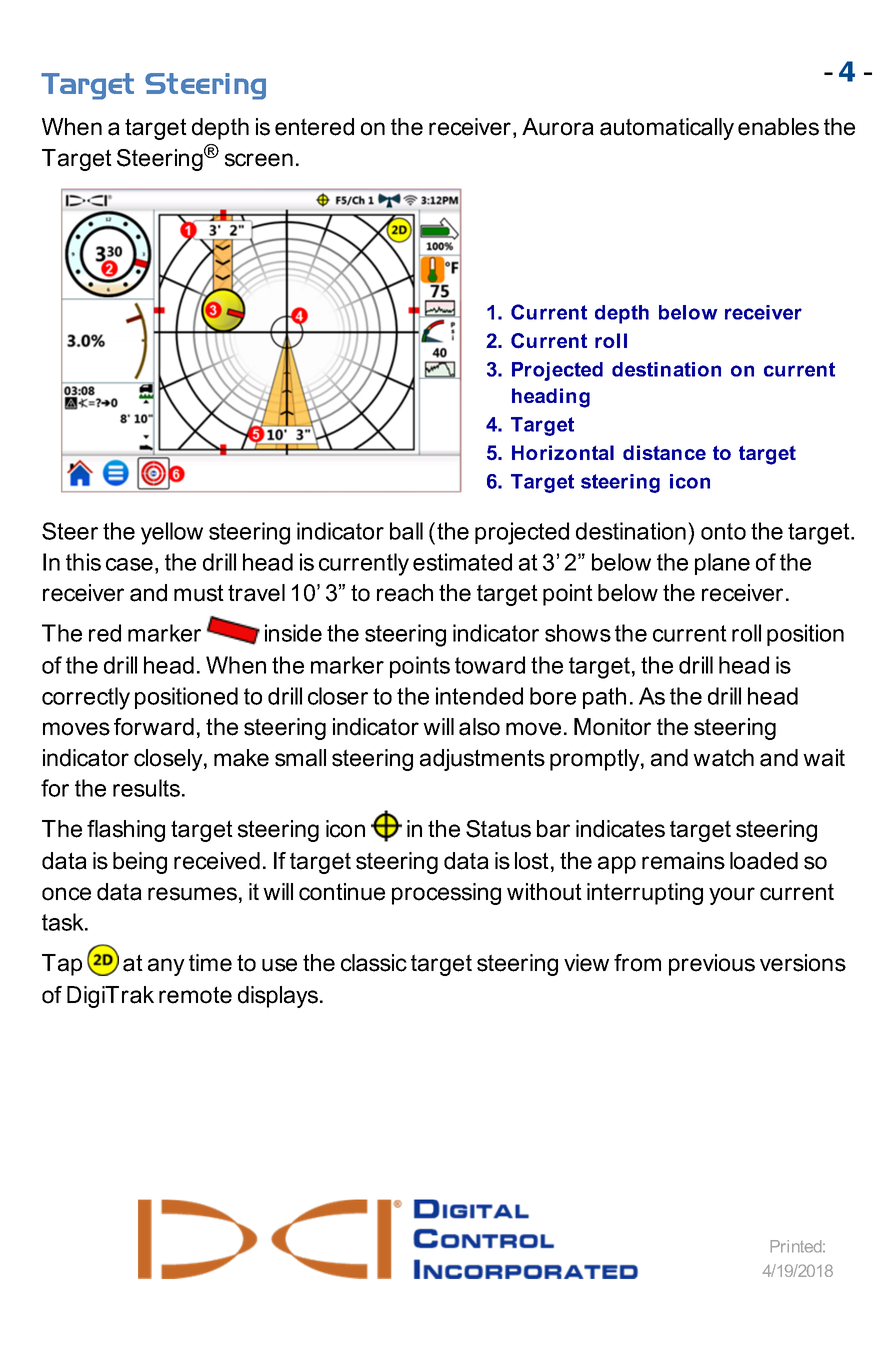 Image resolution: width=896 pixels, height=1371 pixels. I want to click on intended, so click(479, 696).
